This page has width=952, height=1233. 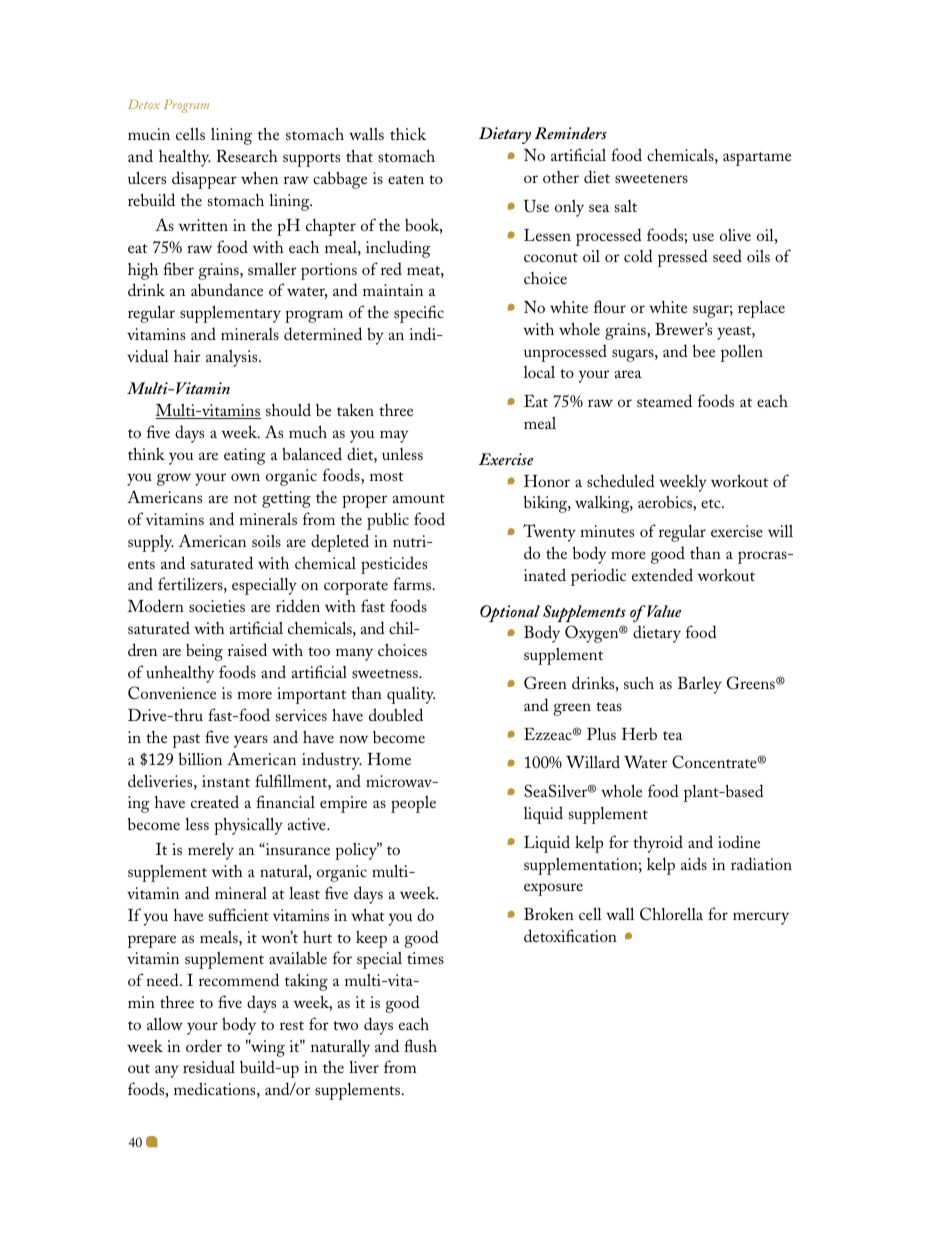 What do you see at coordinates (204, 1045) in the page?
I see `order` at bounding box center [204, 1045].
